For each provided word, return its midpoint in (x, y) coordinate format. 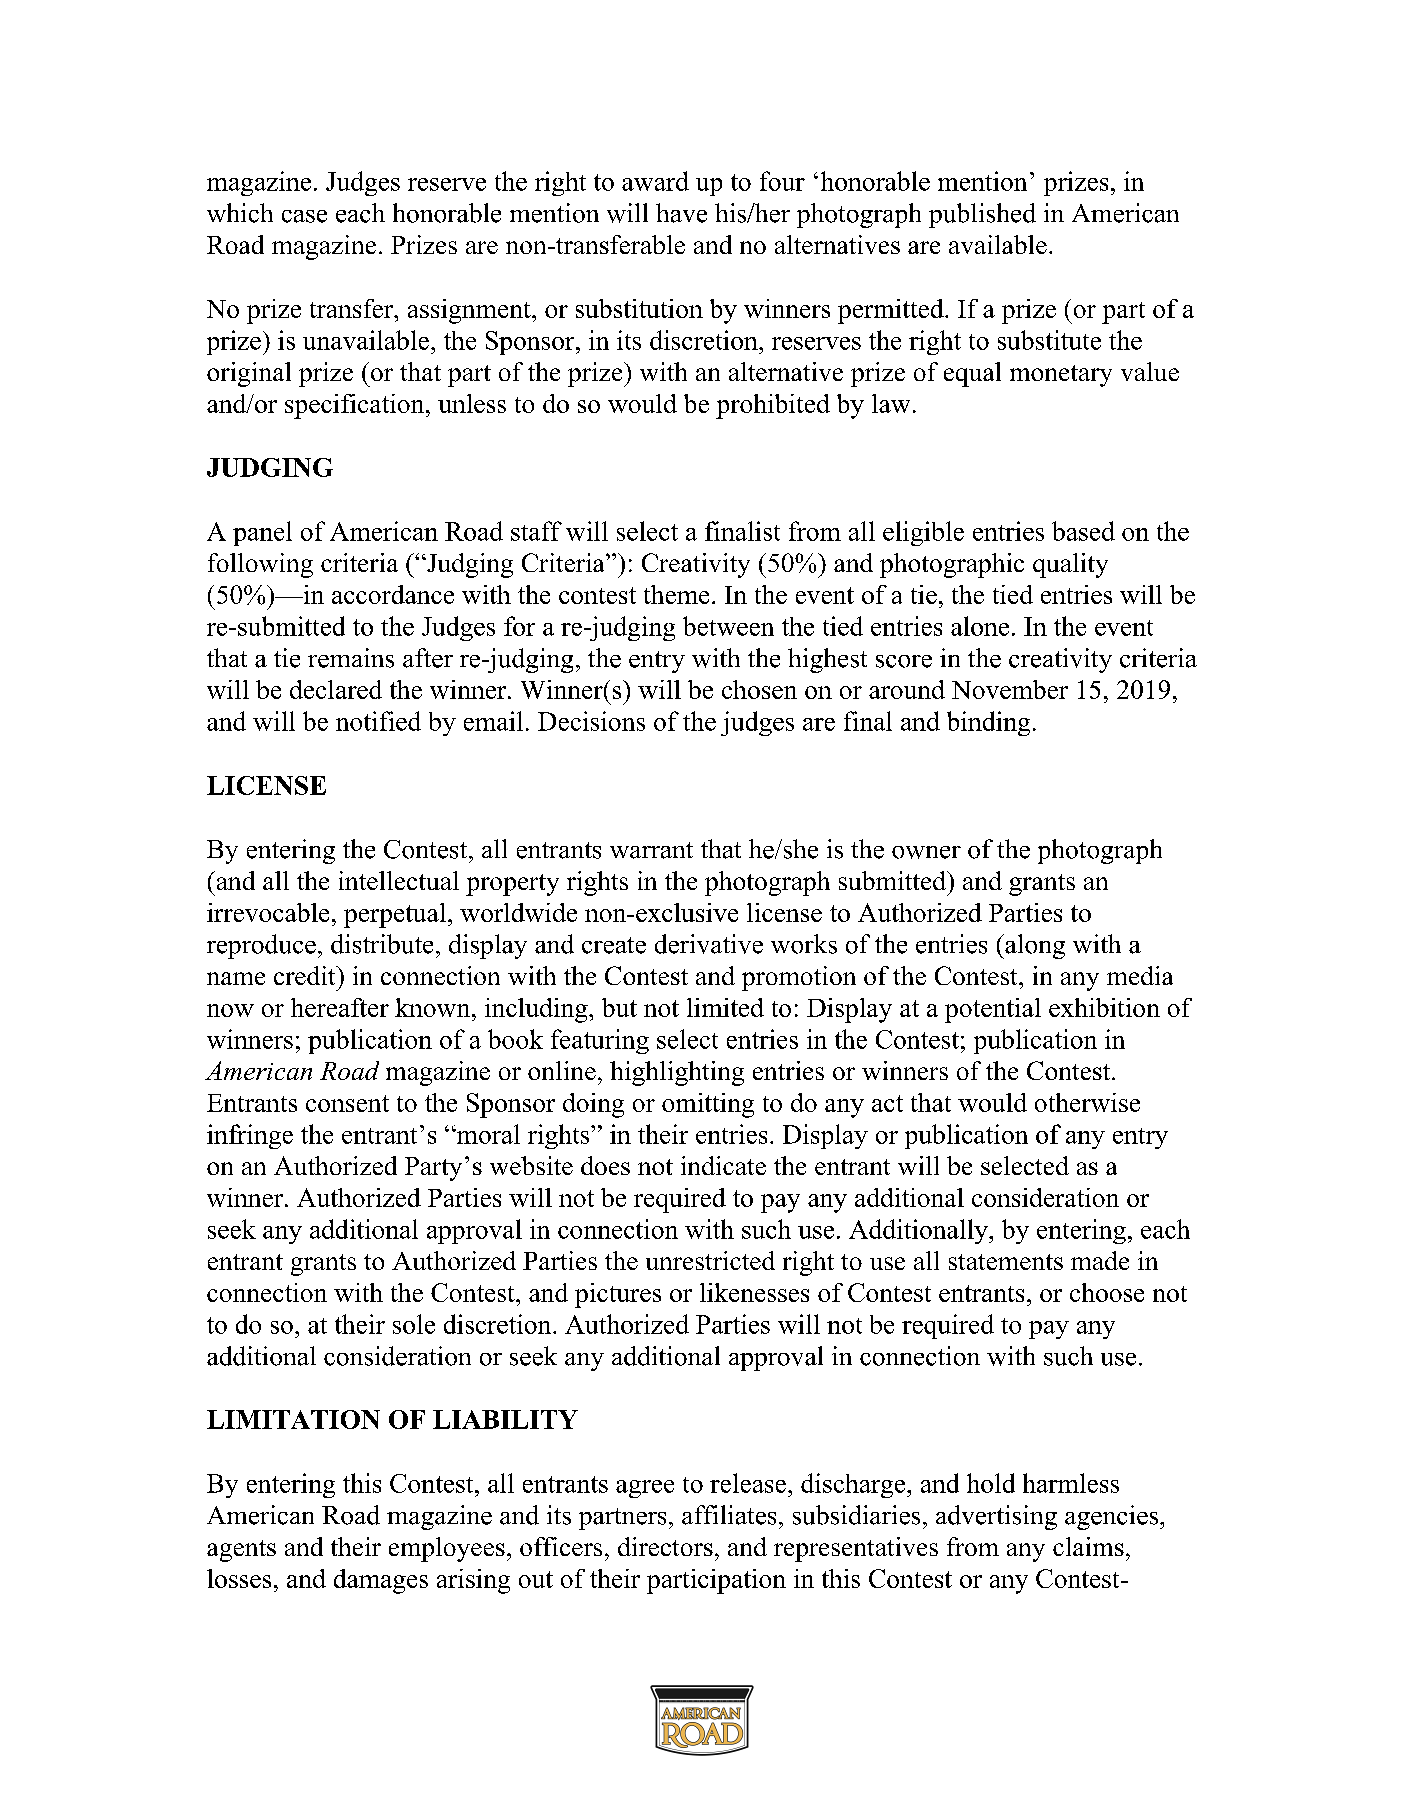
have (681, 213)
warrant (651, 850)
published (982, 215)
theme (676, 594)
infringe (250, 1136)
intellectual (399, 880)
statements (1006, 1262)
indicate (723, 1165)
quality (1070, 565)
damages (381, 1581)
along (1034, 946)
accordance (393, 594)
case (304, 216)
